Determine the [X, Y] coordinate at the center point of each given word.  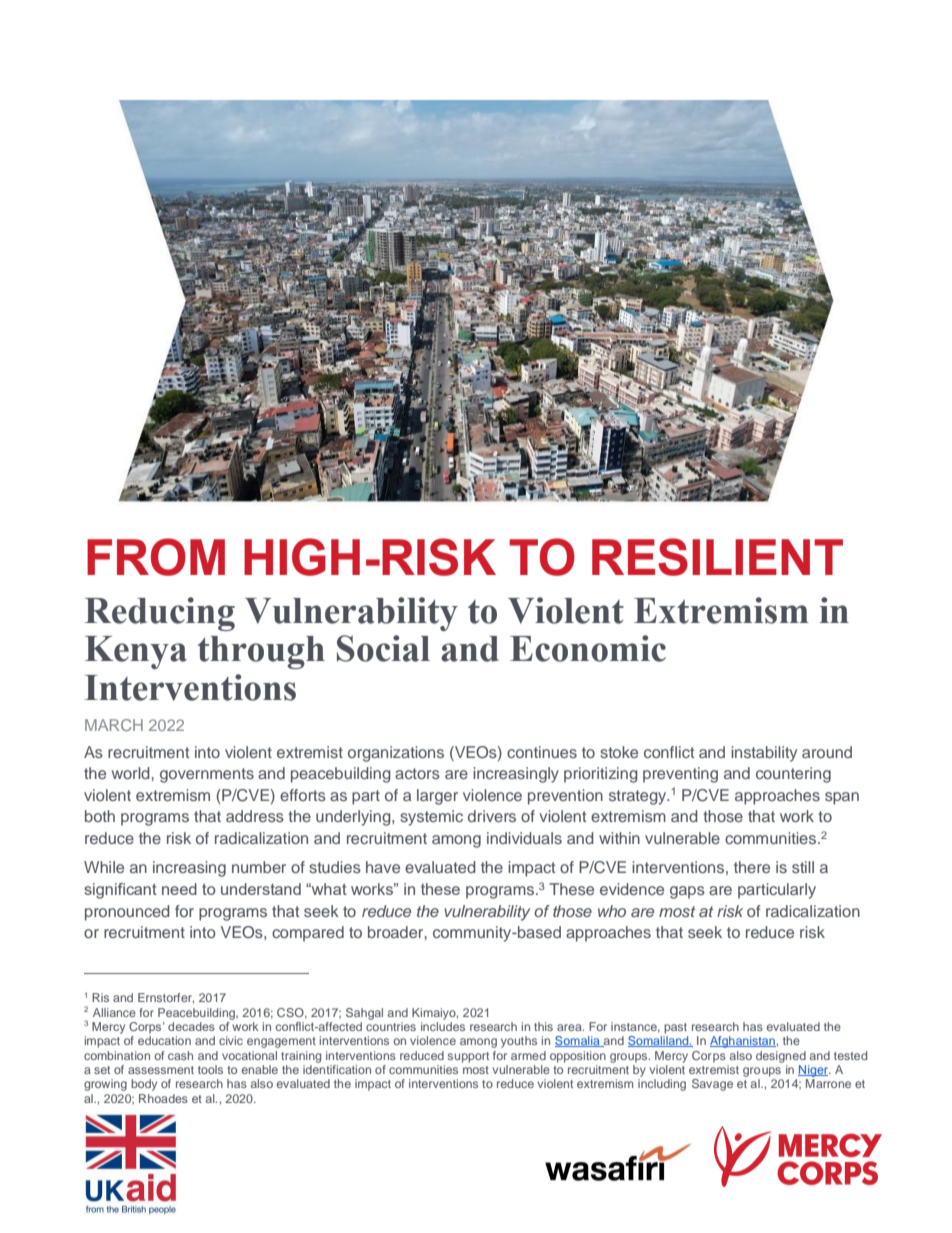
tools [210, 1069]
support [468, 1057]
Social [383, 648]
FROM [156, 557]
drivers [492, 816]
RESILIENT [717, 557]
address [255, 816]
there [752, 867]
